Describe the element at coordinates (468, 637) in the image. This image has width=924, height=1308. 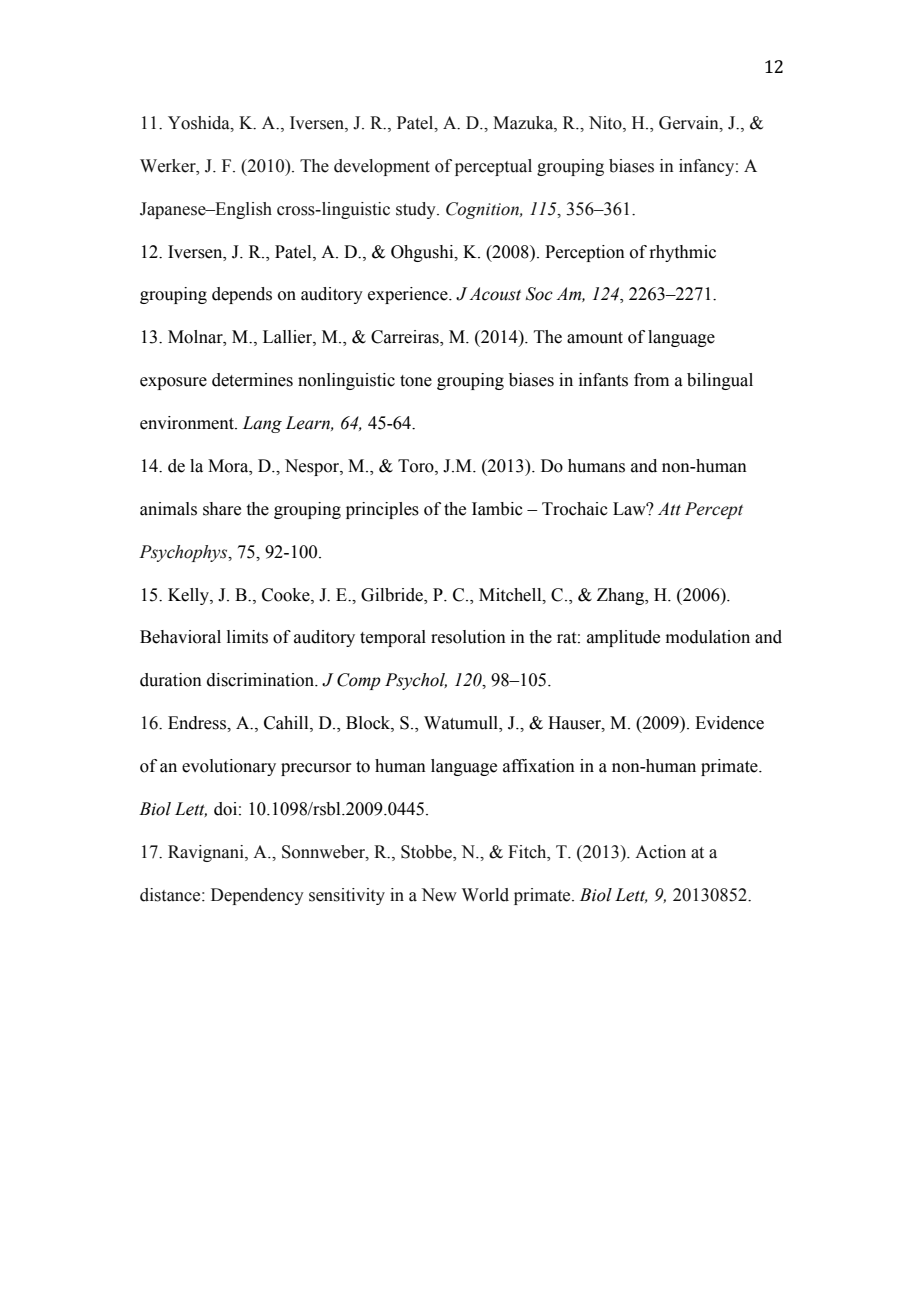
I see `resolution` at that location.
